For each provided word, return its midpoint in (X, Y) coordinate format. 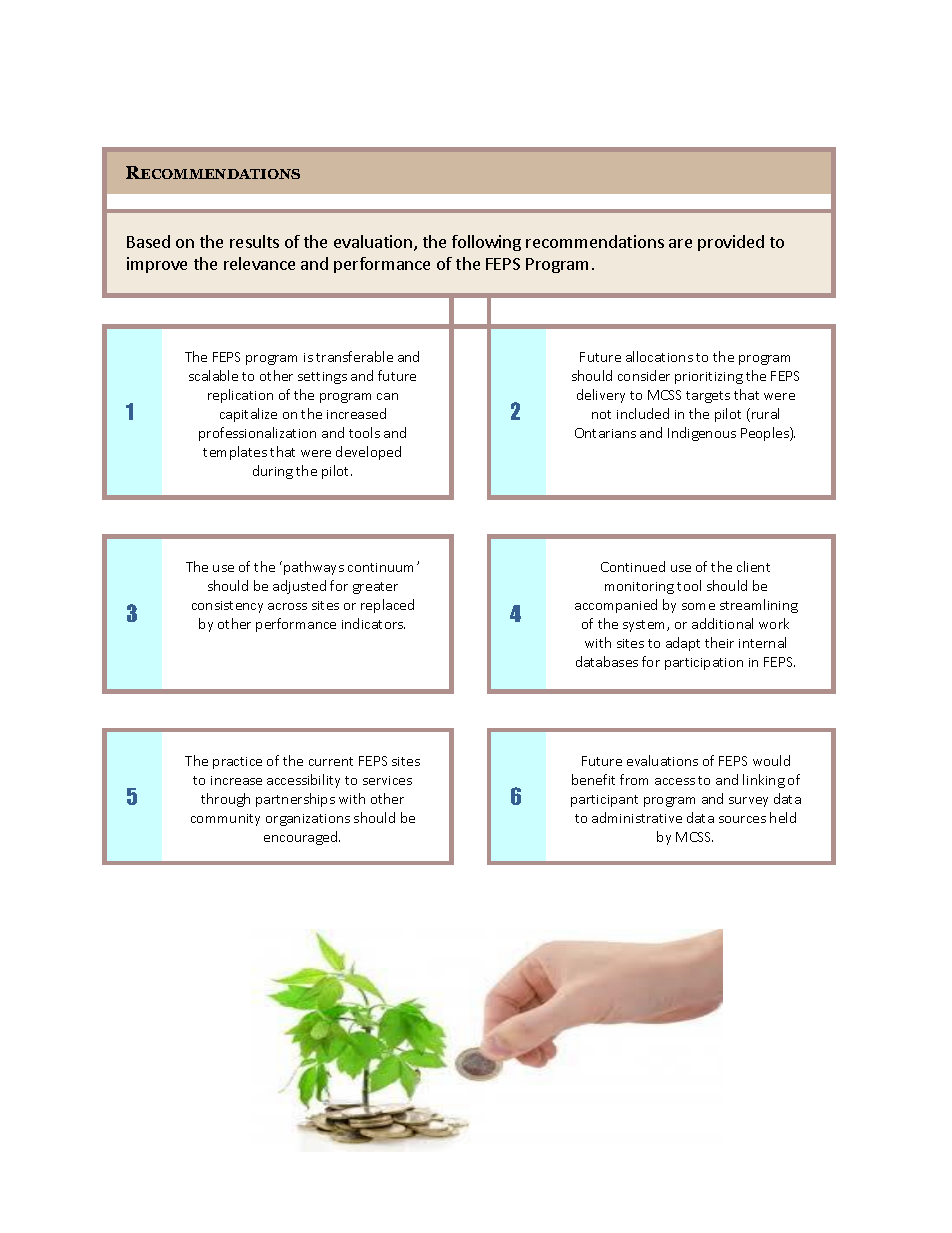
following (486, 243)
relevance (259, 263)
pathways (314, 568)
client (753, 566)
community (225, 820)
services (387, 780)
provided (731, 243)
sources (742, 819)
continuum (383, 567)
